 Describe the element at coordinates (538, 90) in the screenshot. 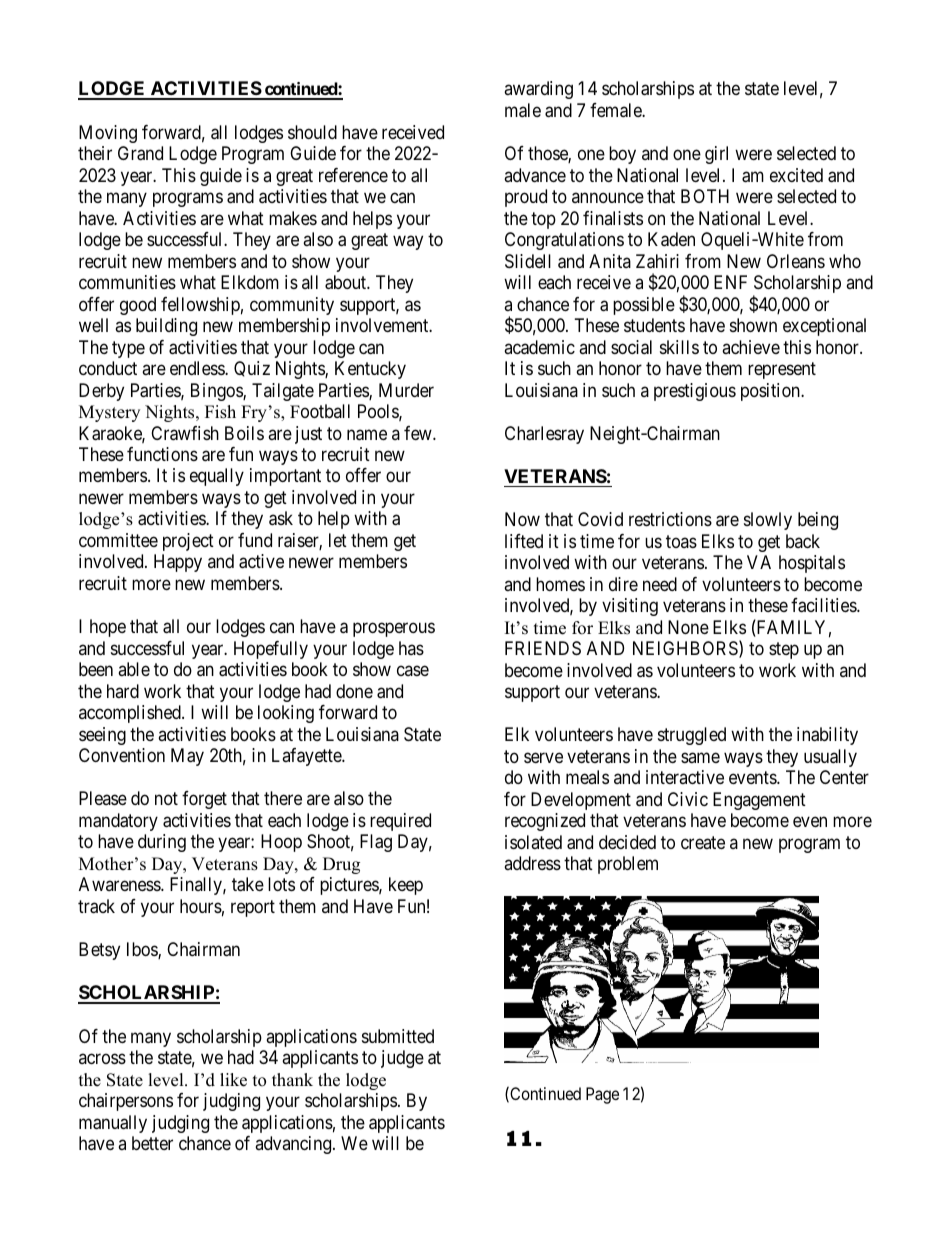

I see `awarding` at that location.
